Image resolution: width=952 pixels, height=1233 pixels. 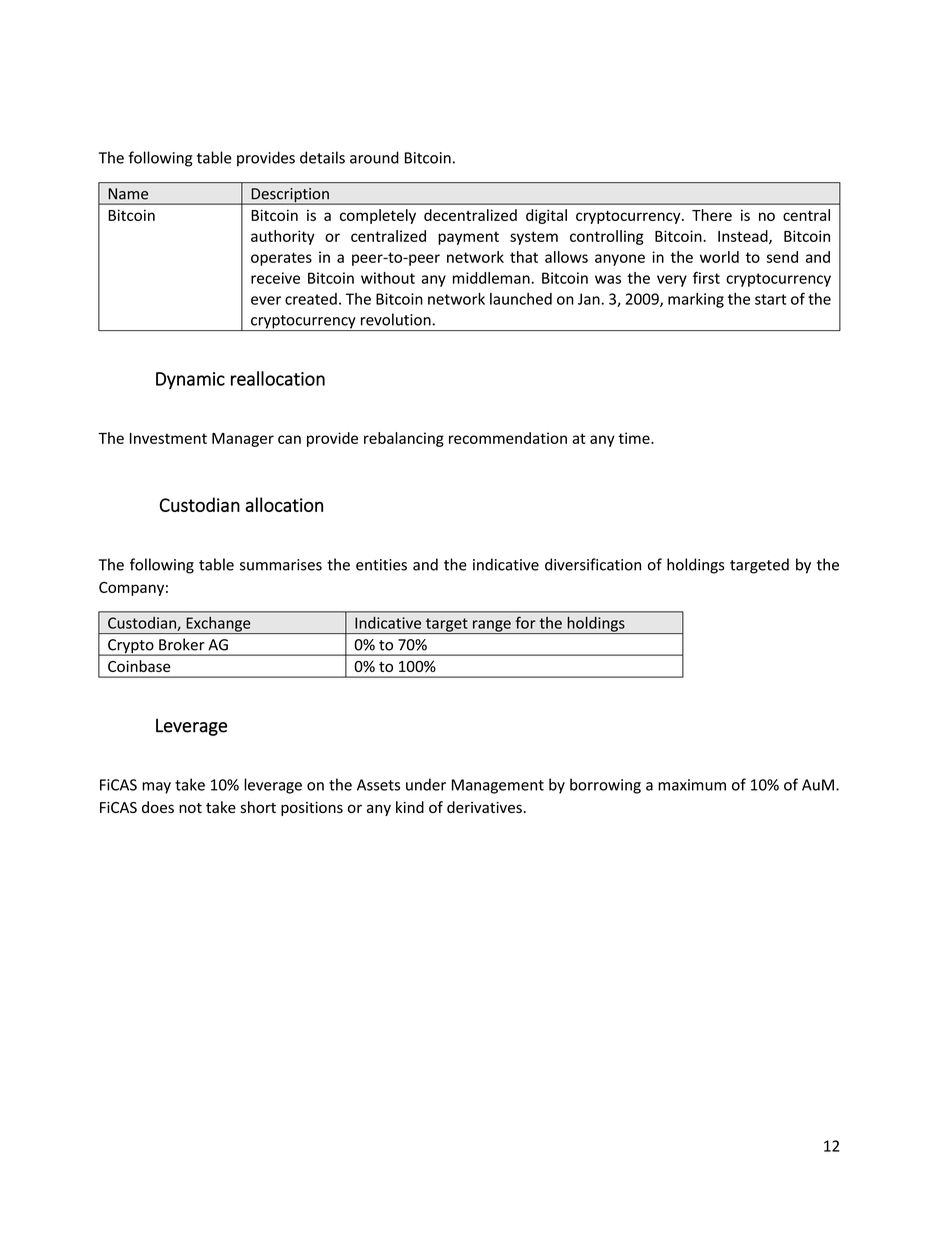 I want to click on There, so click(x=712, y=215).
